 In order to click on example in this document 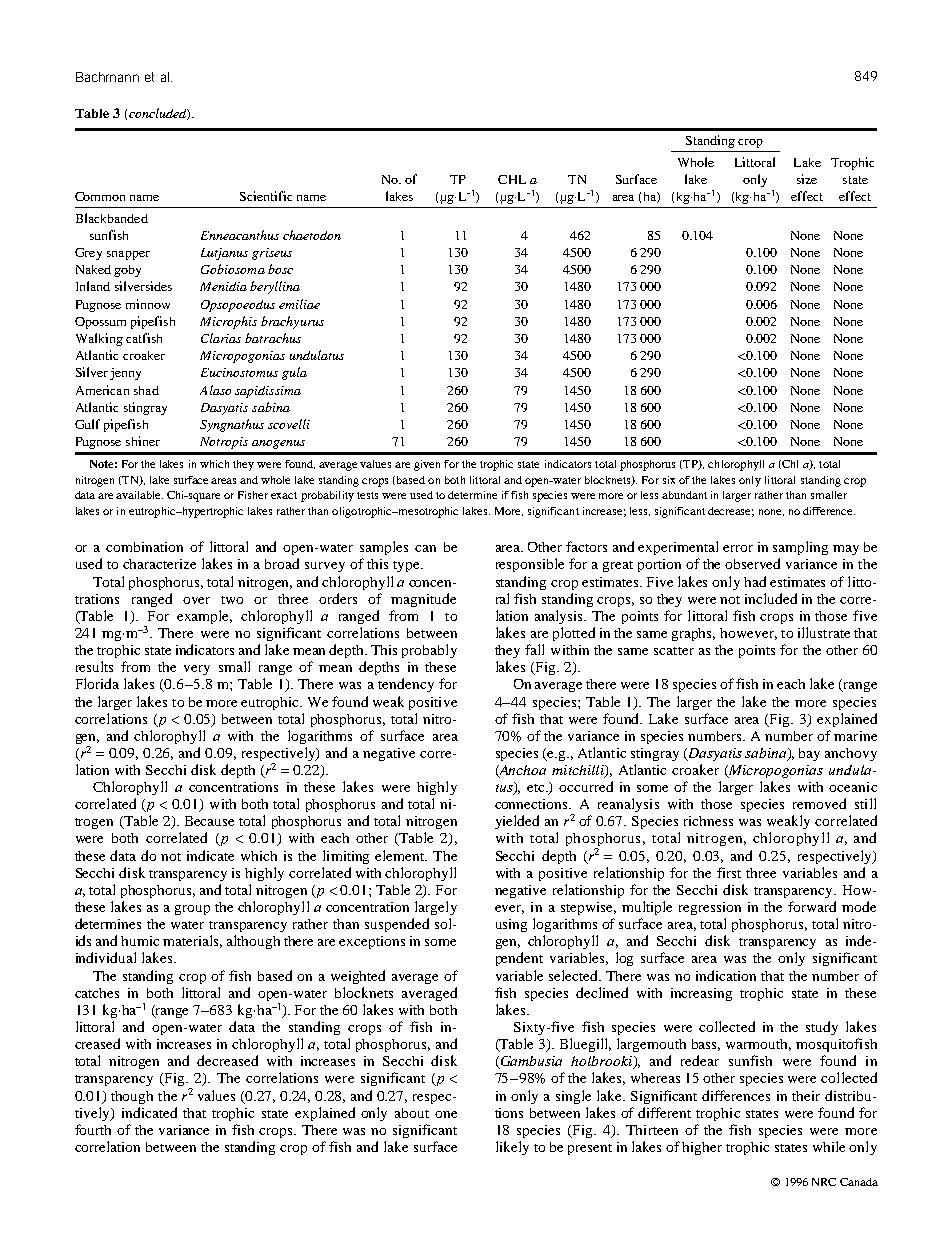, I will do `click(204, 617)`.
